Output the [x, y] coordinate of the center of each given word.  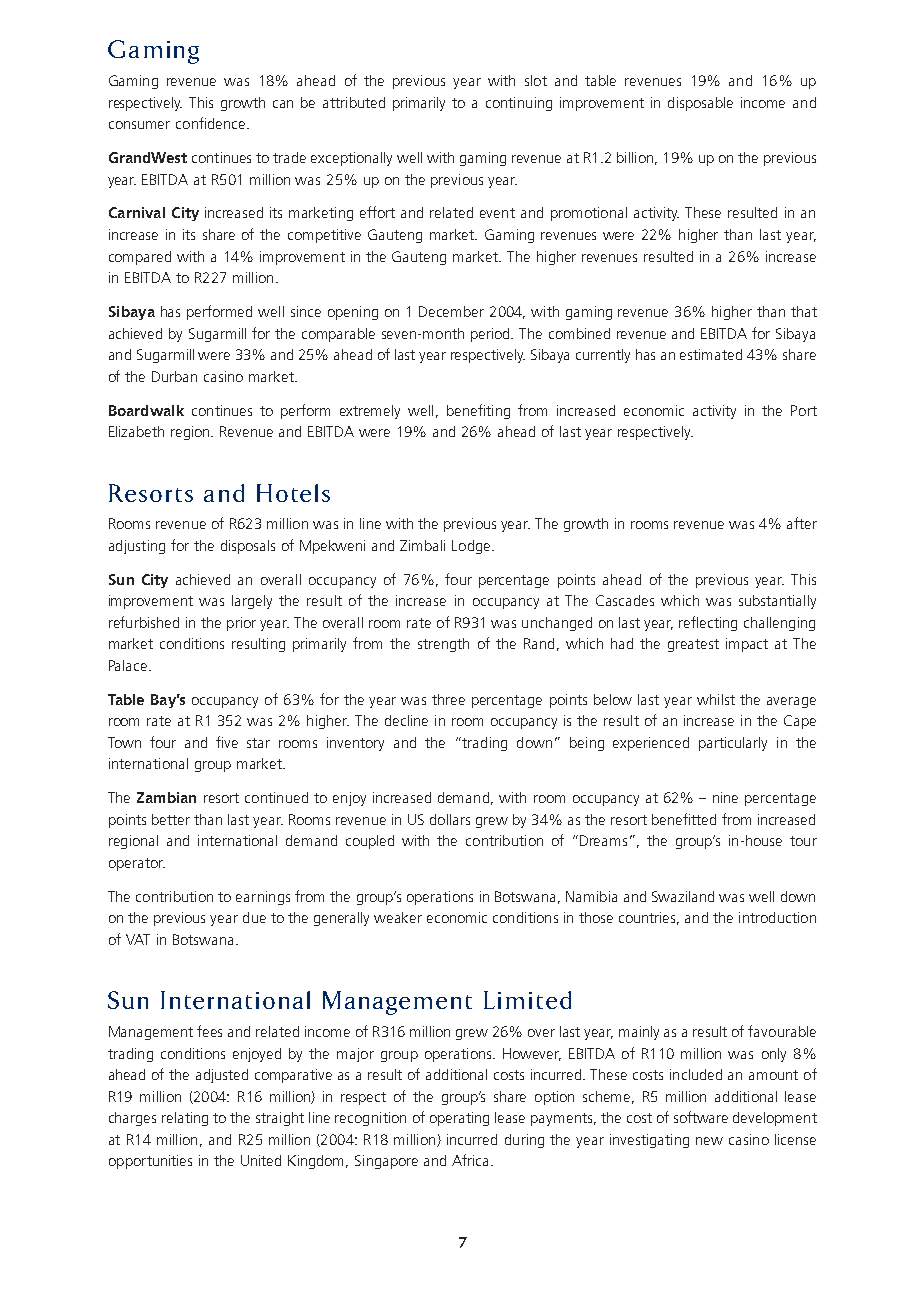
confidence [212, 123]
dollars [450, 819]
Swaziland [683, 896]
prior [241, 624]
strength [443, 645]
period [492, 335]
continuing [519, 104]
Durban [174, 376]
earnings [263, 898]
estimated [711, 354]
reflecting [708, 623]
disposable [700, 104]
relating [185, 1119]
